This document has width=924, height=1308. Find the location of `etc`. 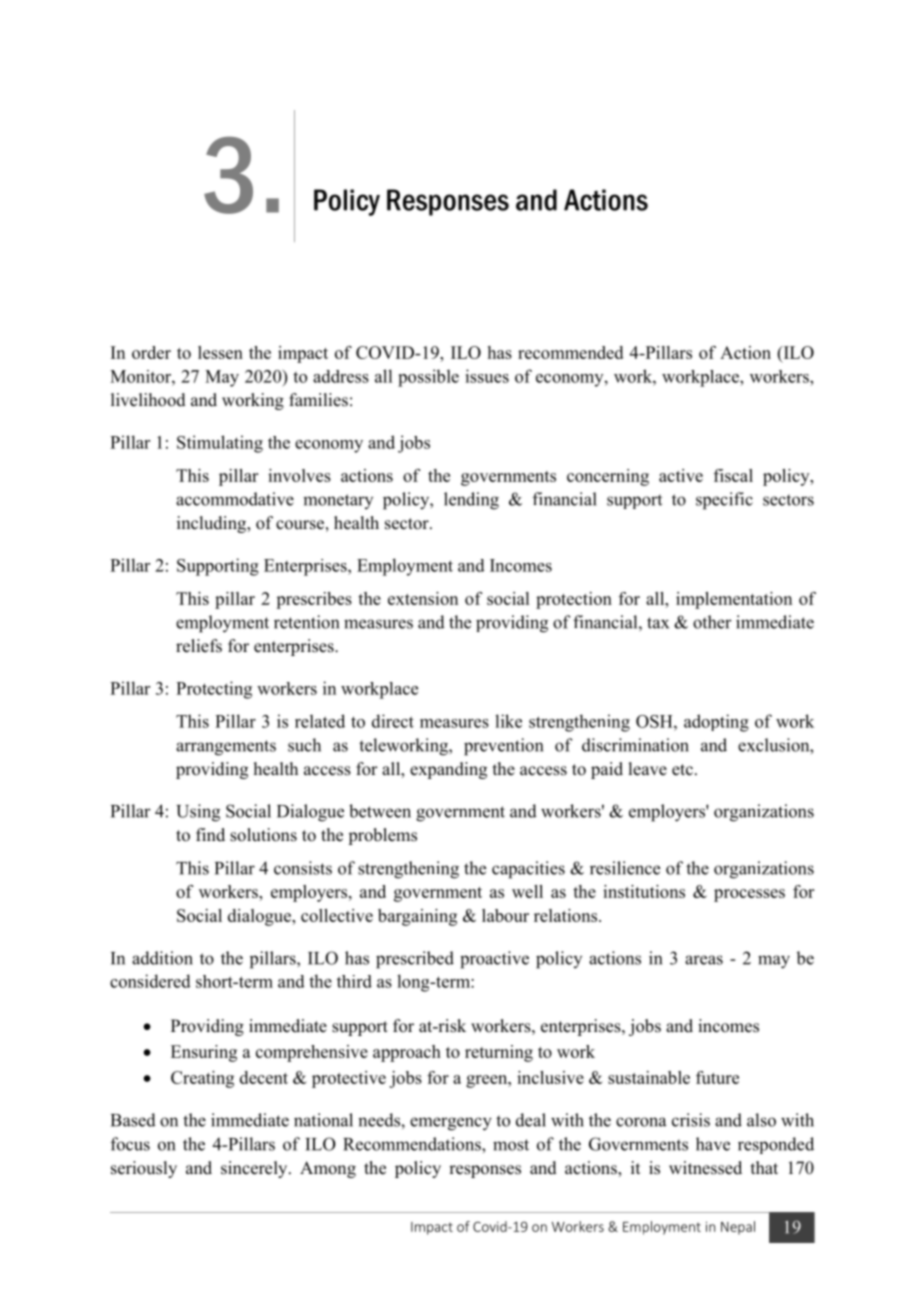

etc is located at coordinates (682, 770).
